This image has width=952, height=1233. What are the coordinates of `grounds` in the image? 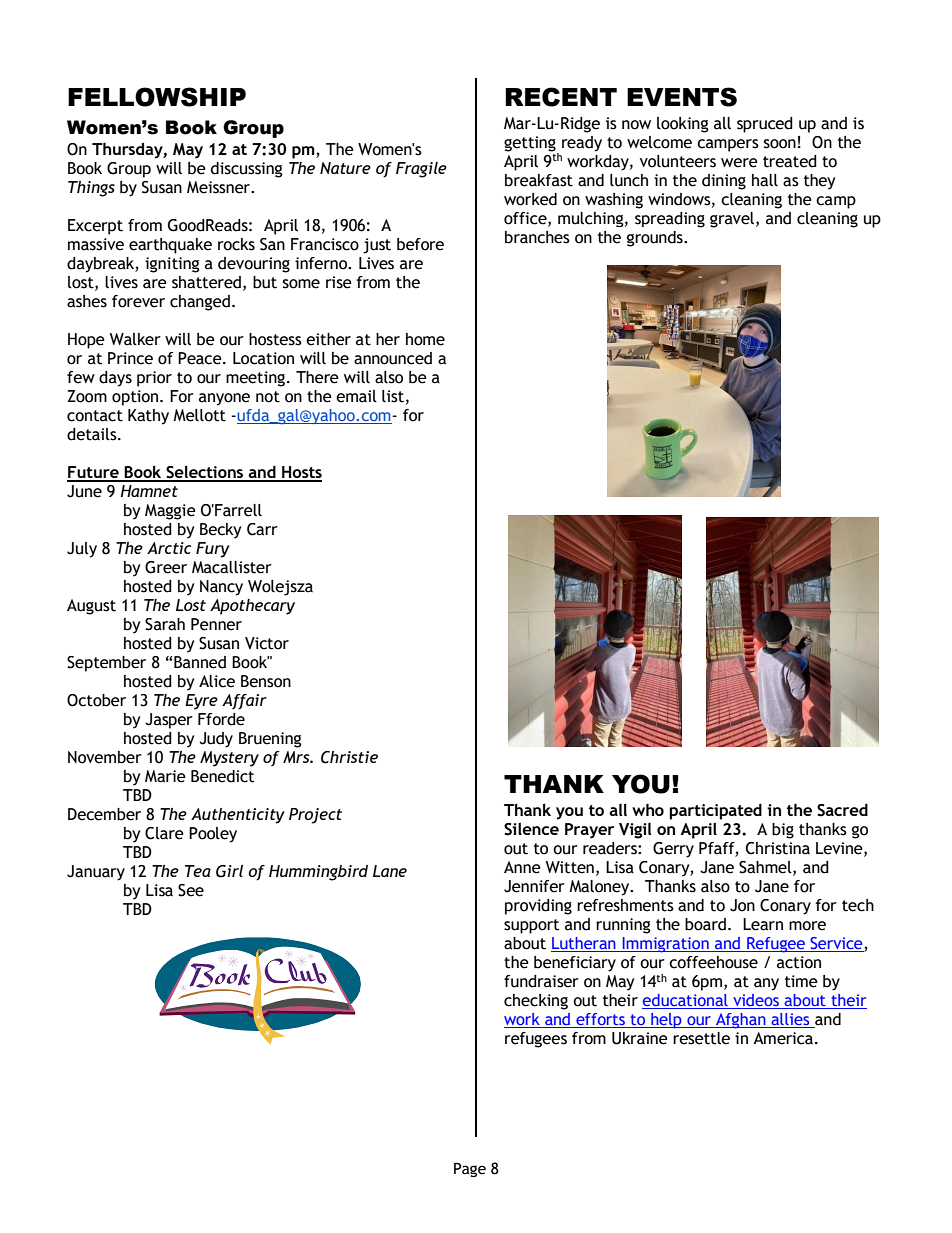 It's located at (656, 239).
